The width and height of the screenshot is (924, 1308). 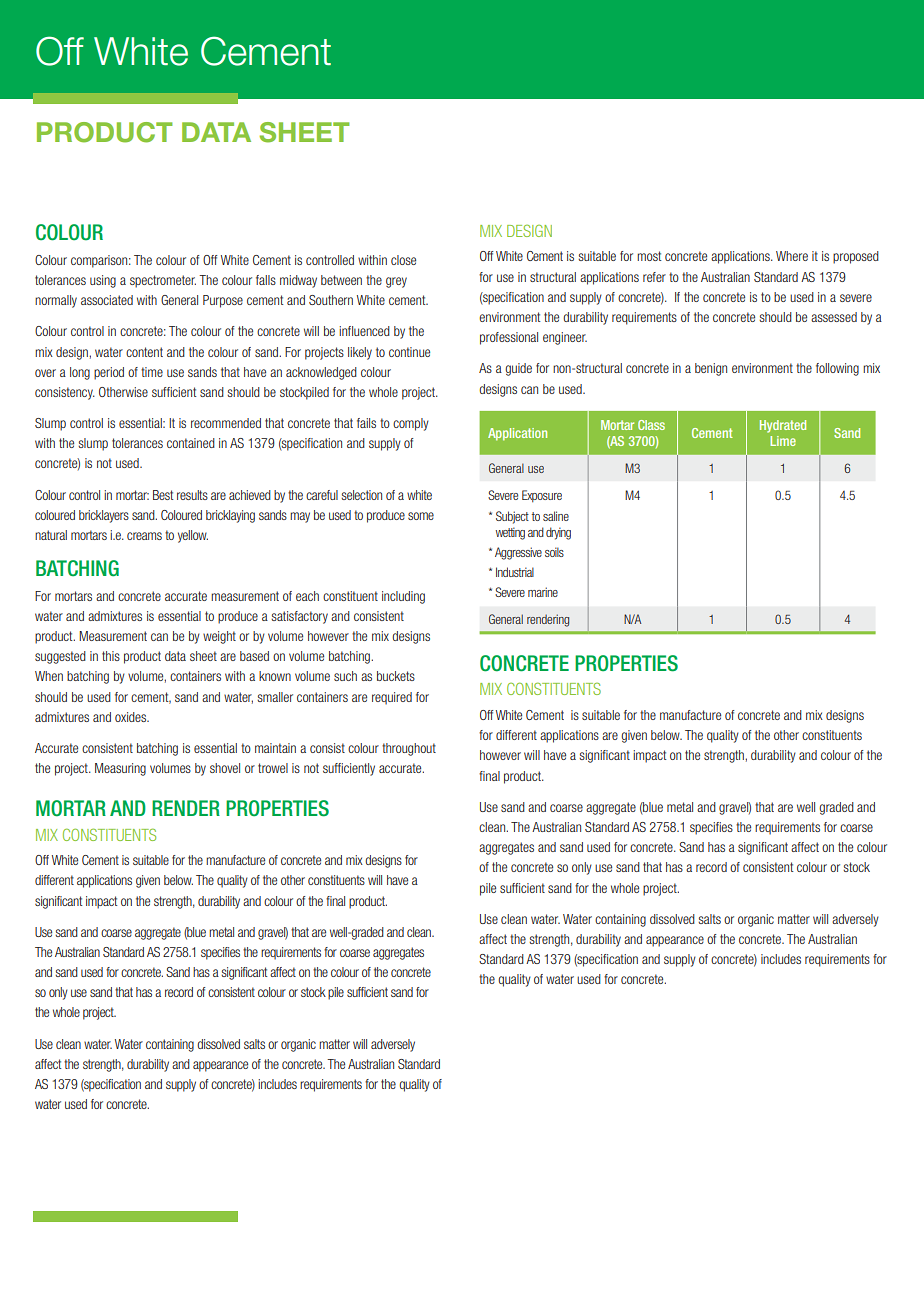 I want to click on spectrometer, so click(x=163, y=281).
